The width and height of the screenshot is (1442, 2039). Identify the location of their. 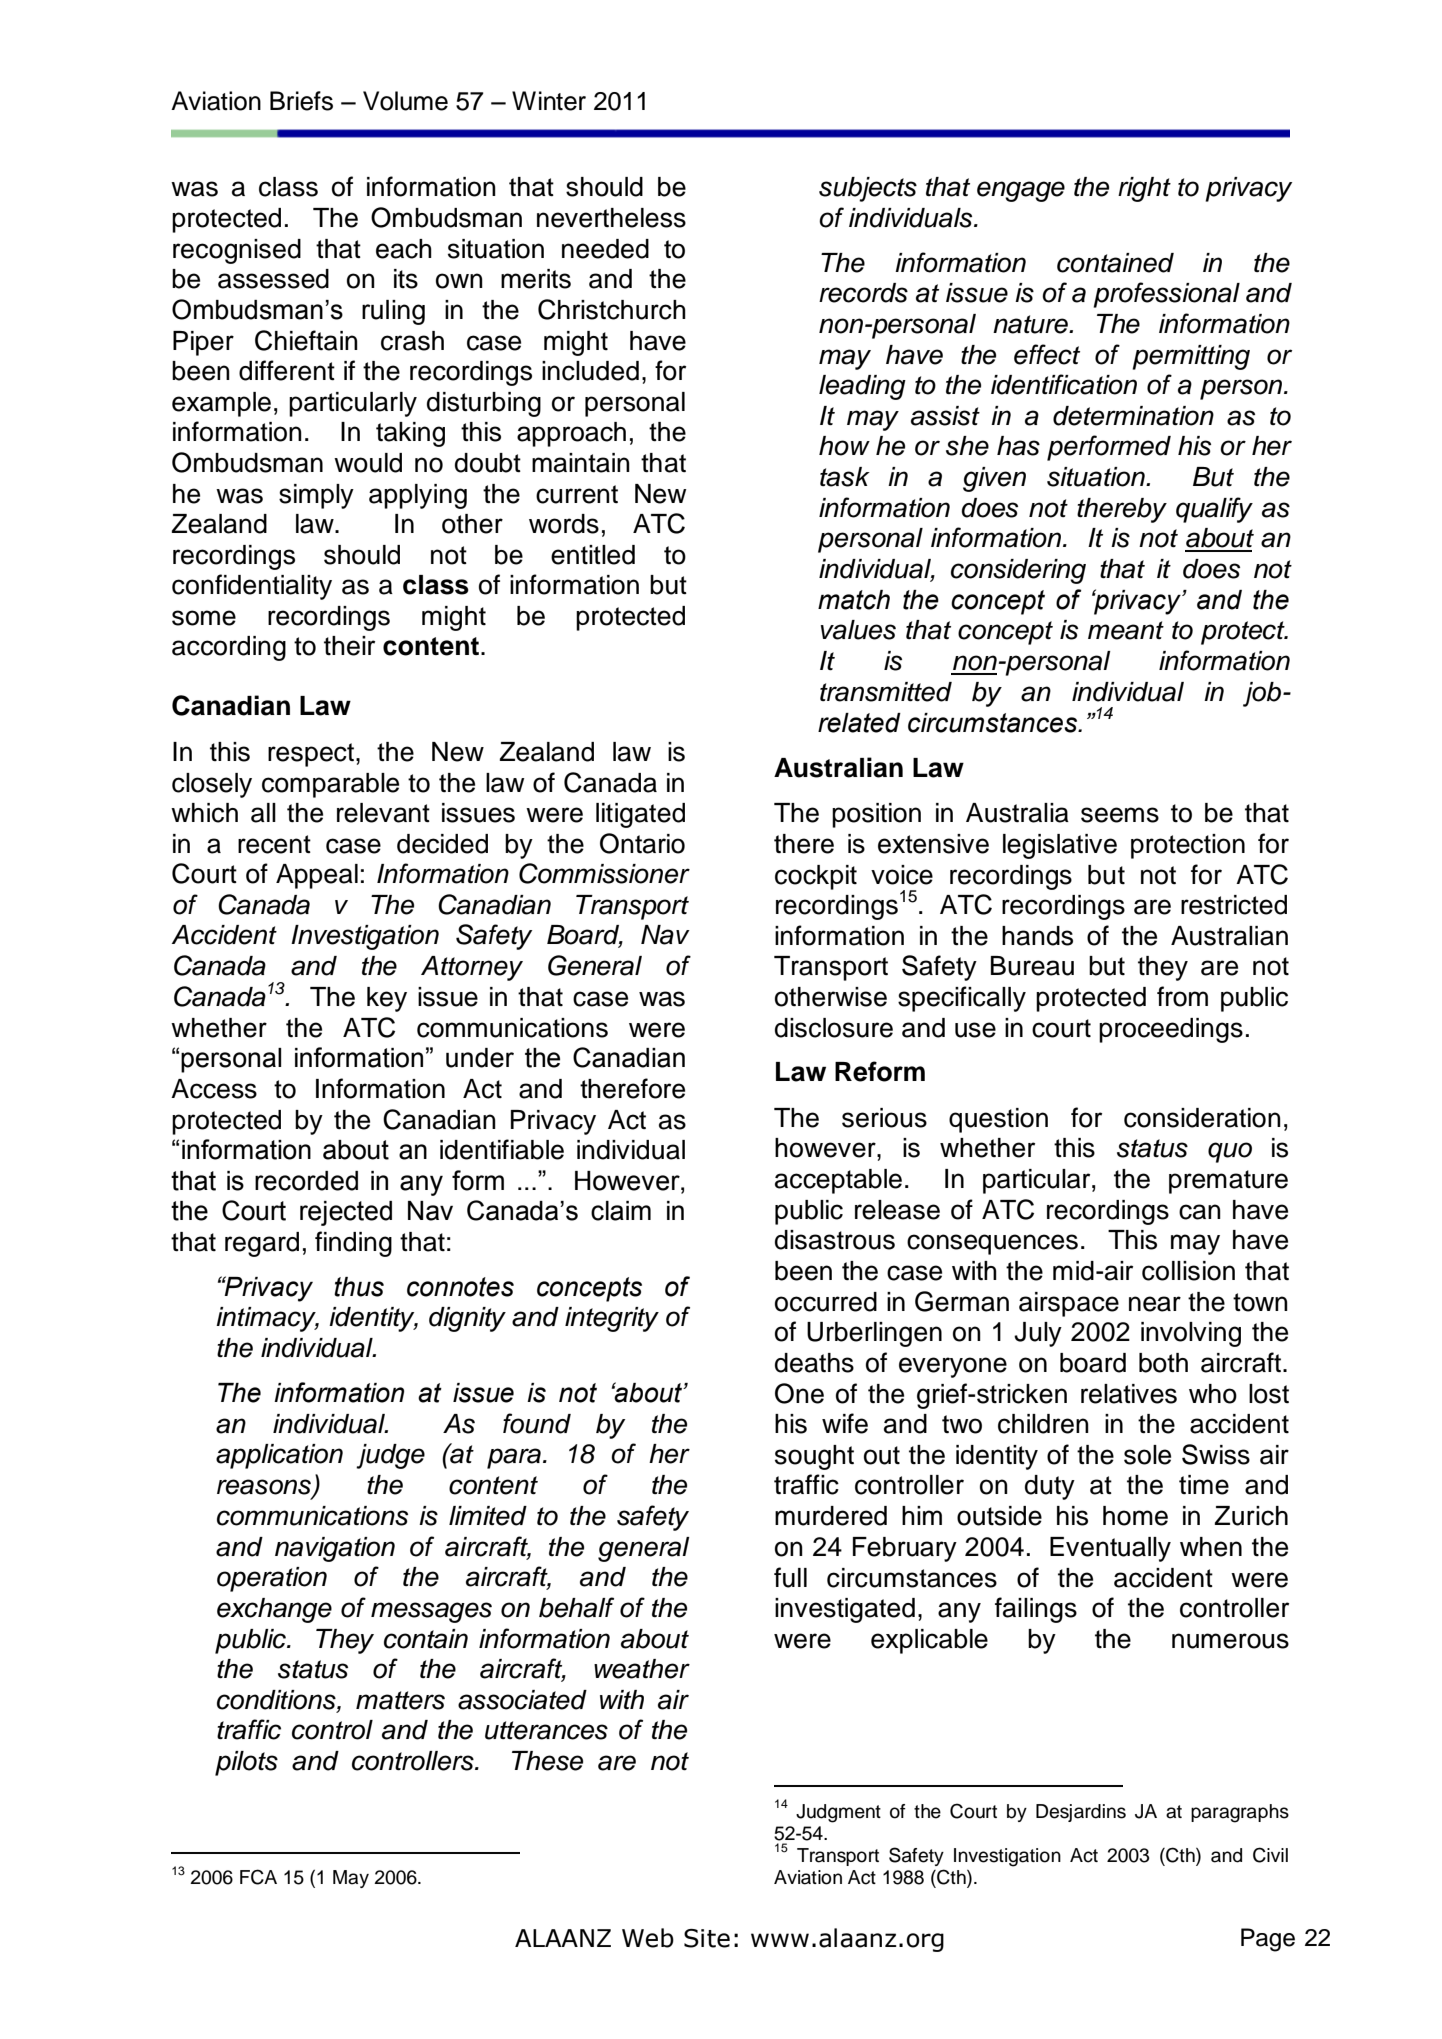
(349, 646).
